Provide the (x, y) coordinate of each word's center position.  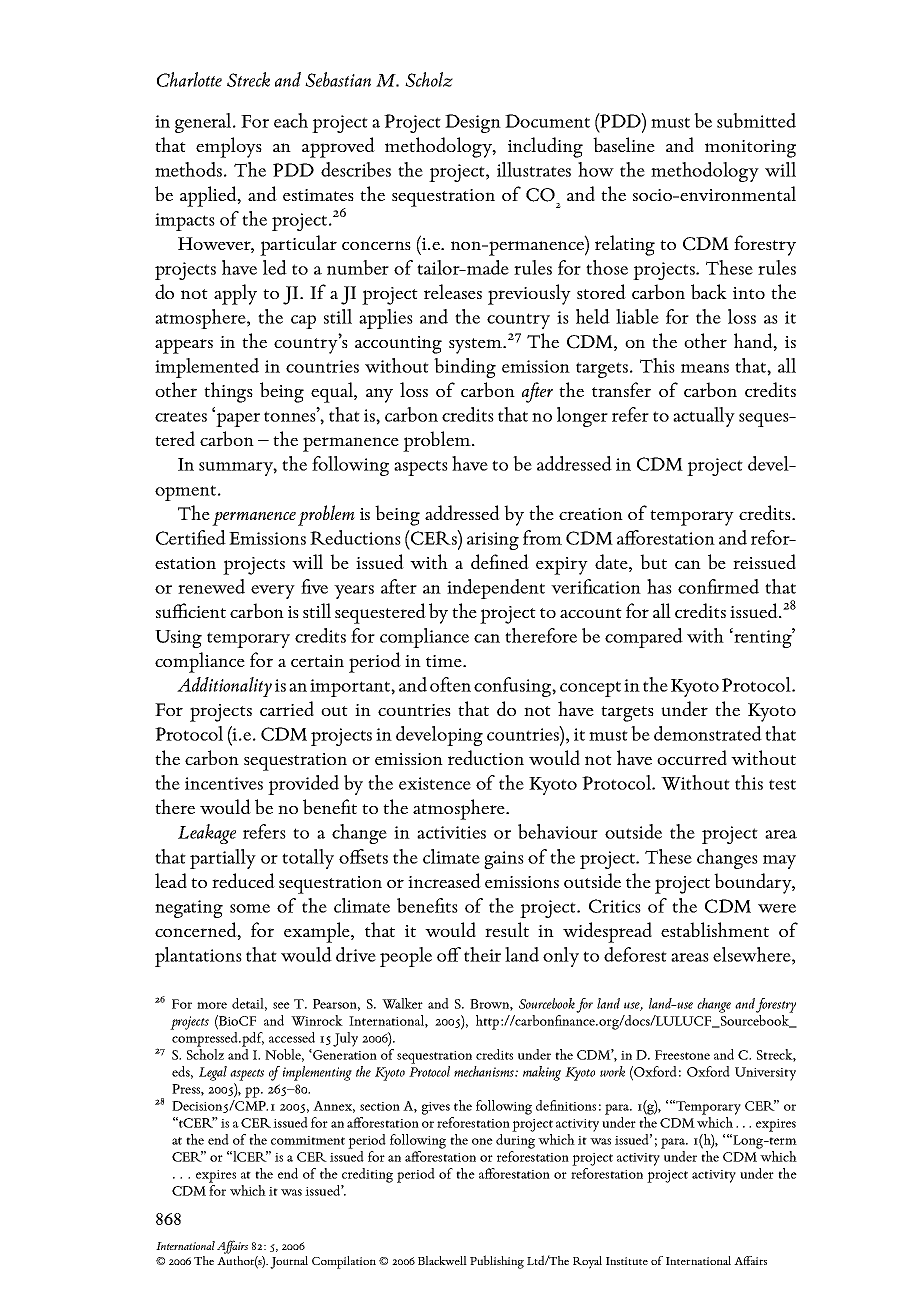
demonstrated (708, 733)
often (450, 684)
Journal (289, 1262)
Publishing (497, 1262)
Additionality (224, 687)
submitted (756, 120)
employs (229, 147)
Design (473, 123)
